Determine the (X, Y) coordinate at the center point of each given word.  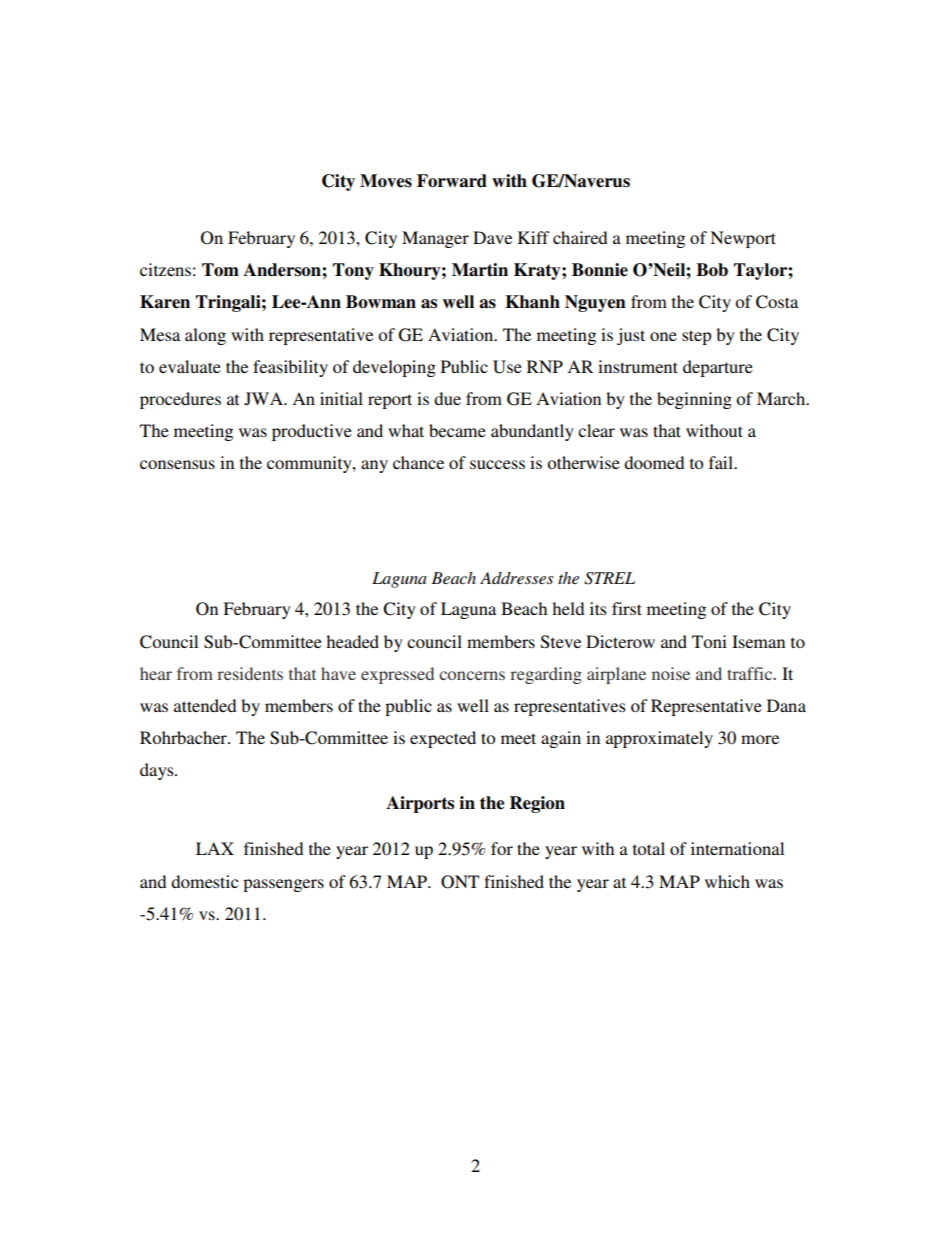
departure (718, 368)
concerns (472, 675)
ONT (460, 882)
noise (671, 673)
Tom (220, 270)
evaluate (190, 366)
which (727, 881)
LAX (215, 848)
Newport (743, 239)
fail (722, 462)
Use (507, 367)
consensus (177, 464)
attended (205, 705)
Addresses (517, 578)
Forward (452, 181)
